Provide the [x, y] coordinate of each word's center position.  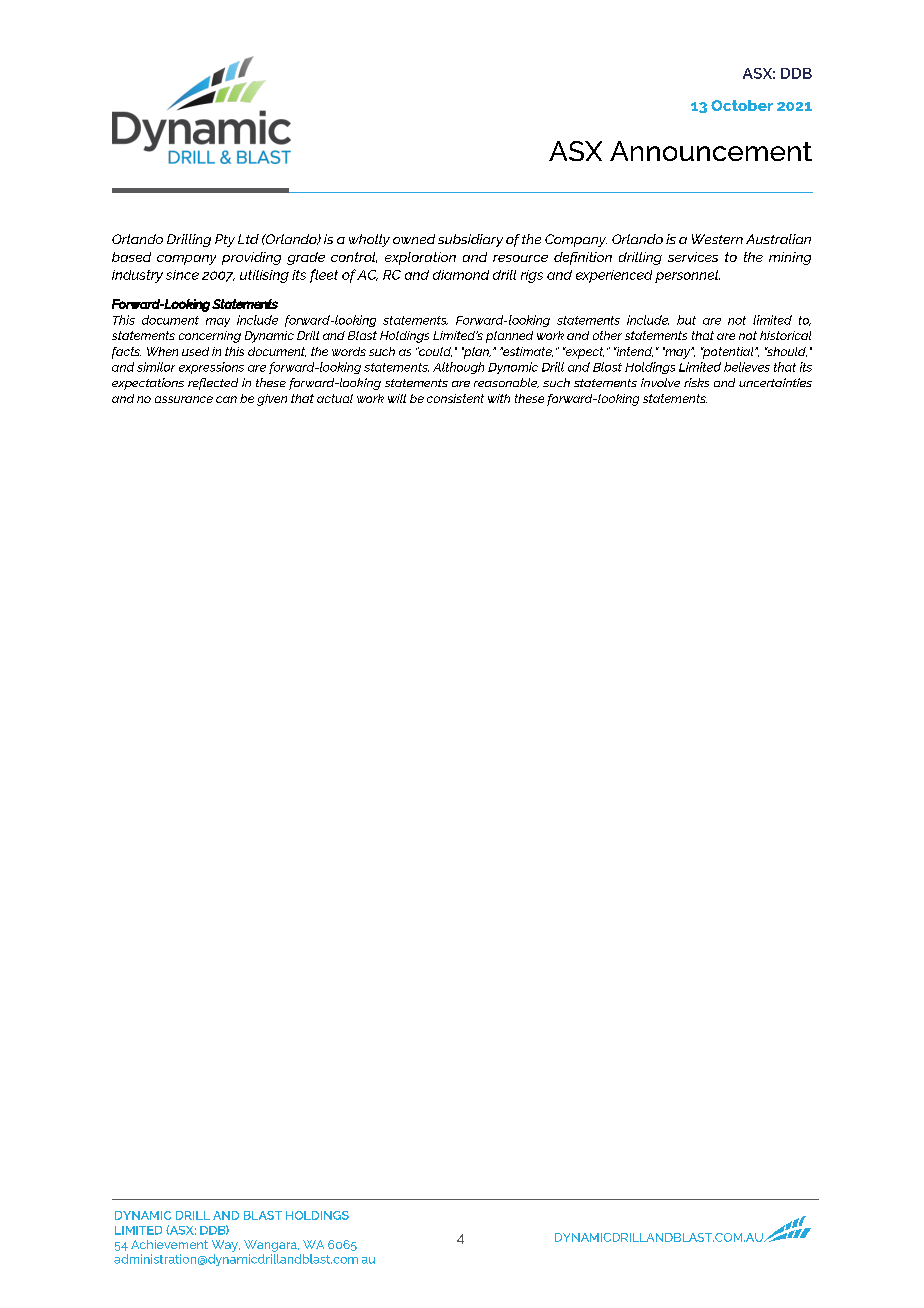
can [226, 399]
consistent [455, 398]
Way [226, 1246]
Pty [225, 240]
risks [696, 382]
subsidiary [470, 240]
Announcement [711, 151]
